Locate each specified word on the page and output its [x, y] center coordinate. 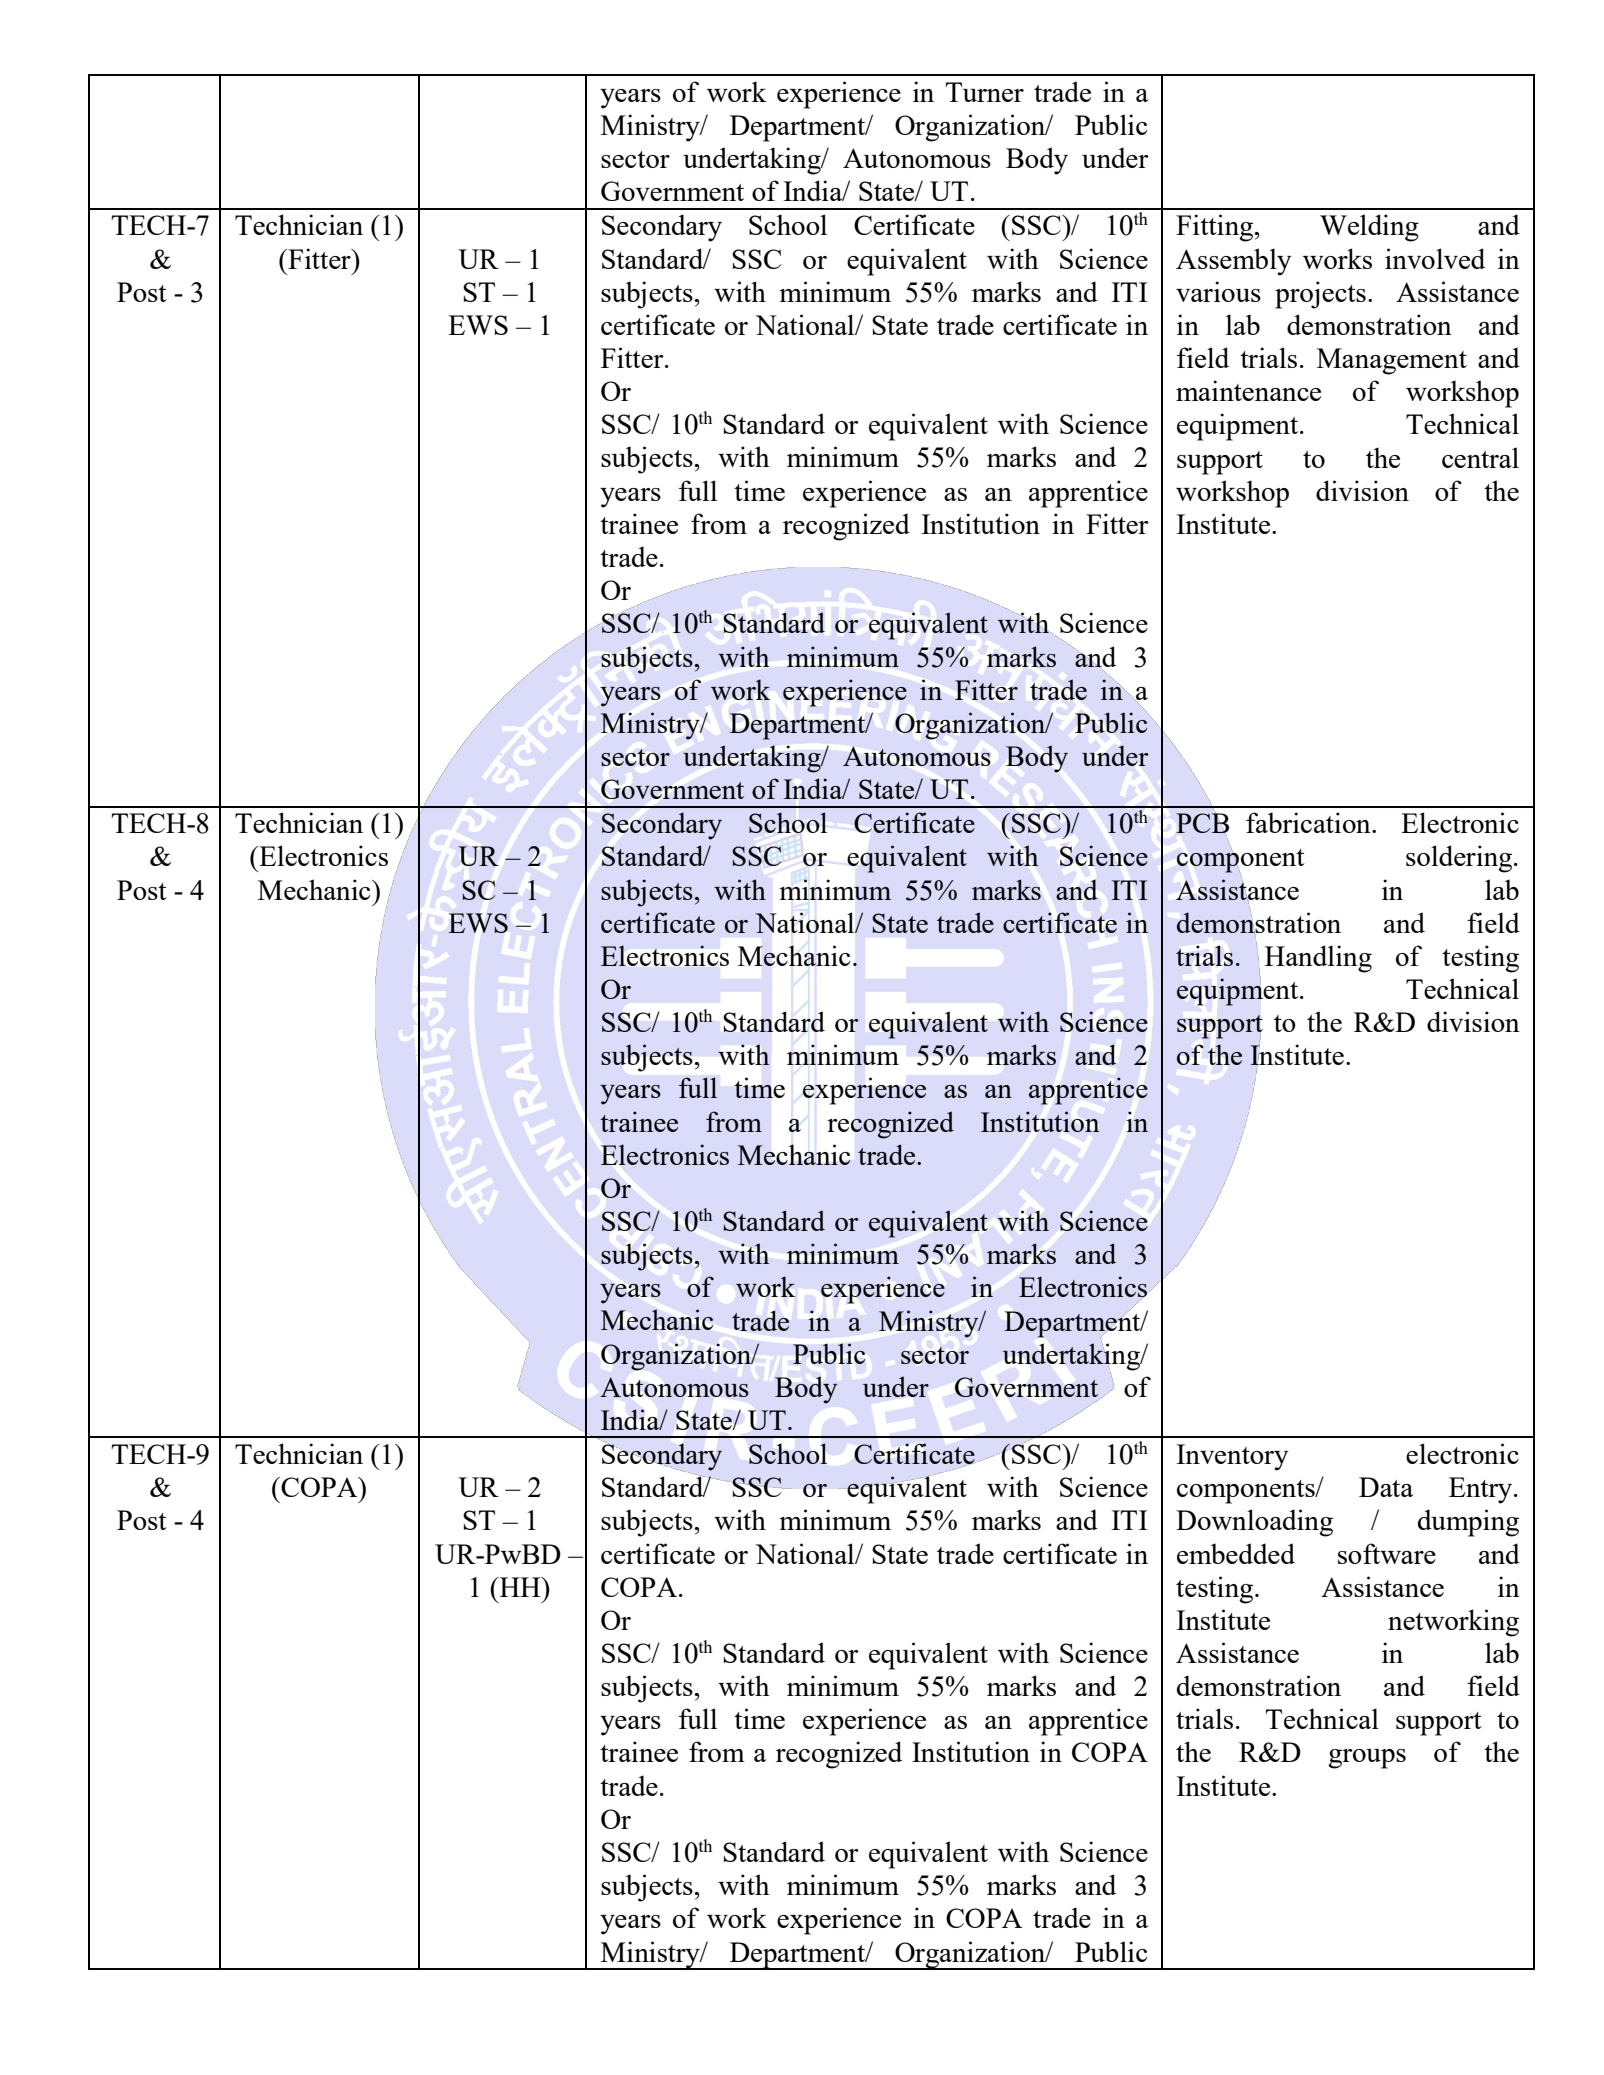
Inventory [1232, 1457]
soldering [1459, 859]
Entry [1482, 1490]
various [1218, 291]
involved [1435, 258]
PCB [1202, 823]
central [1480, 457]
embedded [1236, 1553]
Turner [984, 92]
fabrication [1309, 822]
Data [1386, 1487]
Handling [1318, 959]
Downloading [1254, 1523]
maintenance [1248, 390]
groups [1367, 1759]
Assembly [1233, 262]
